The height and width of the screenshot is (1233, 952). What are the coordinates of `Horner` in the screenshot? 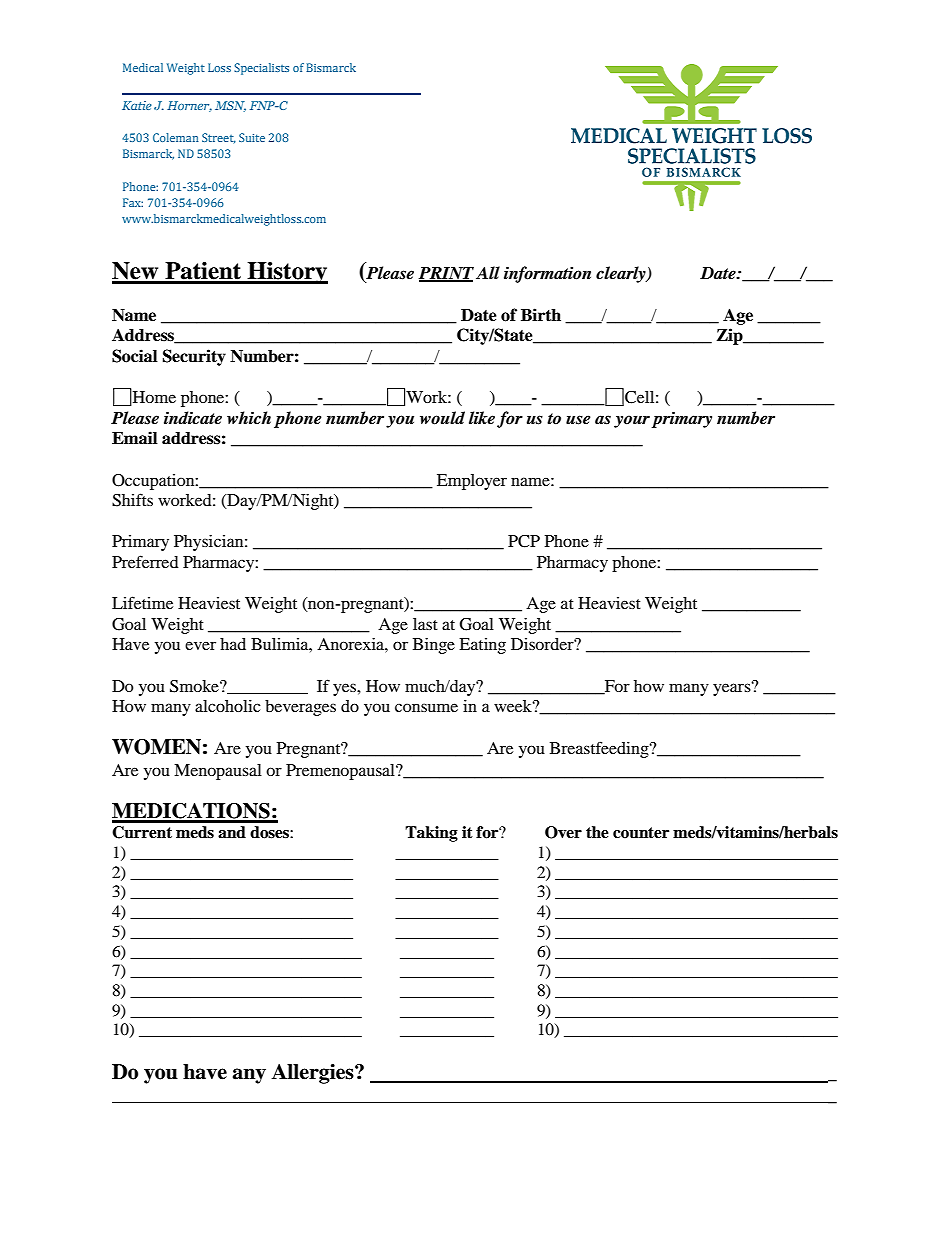 It's located at (189, 106).
